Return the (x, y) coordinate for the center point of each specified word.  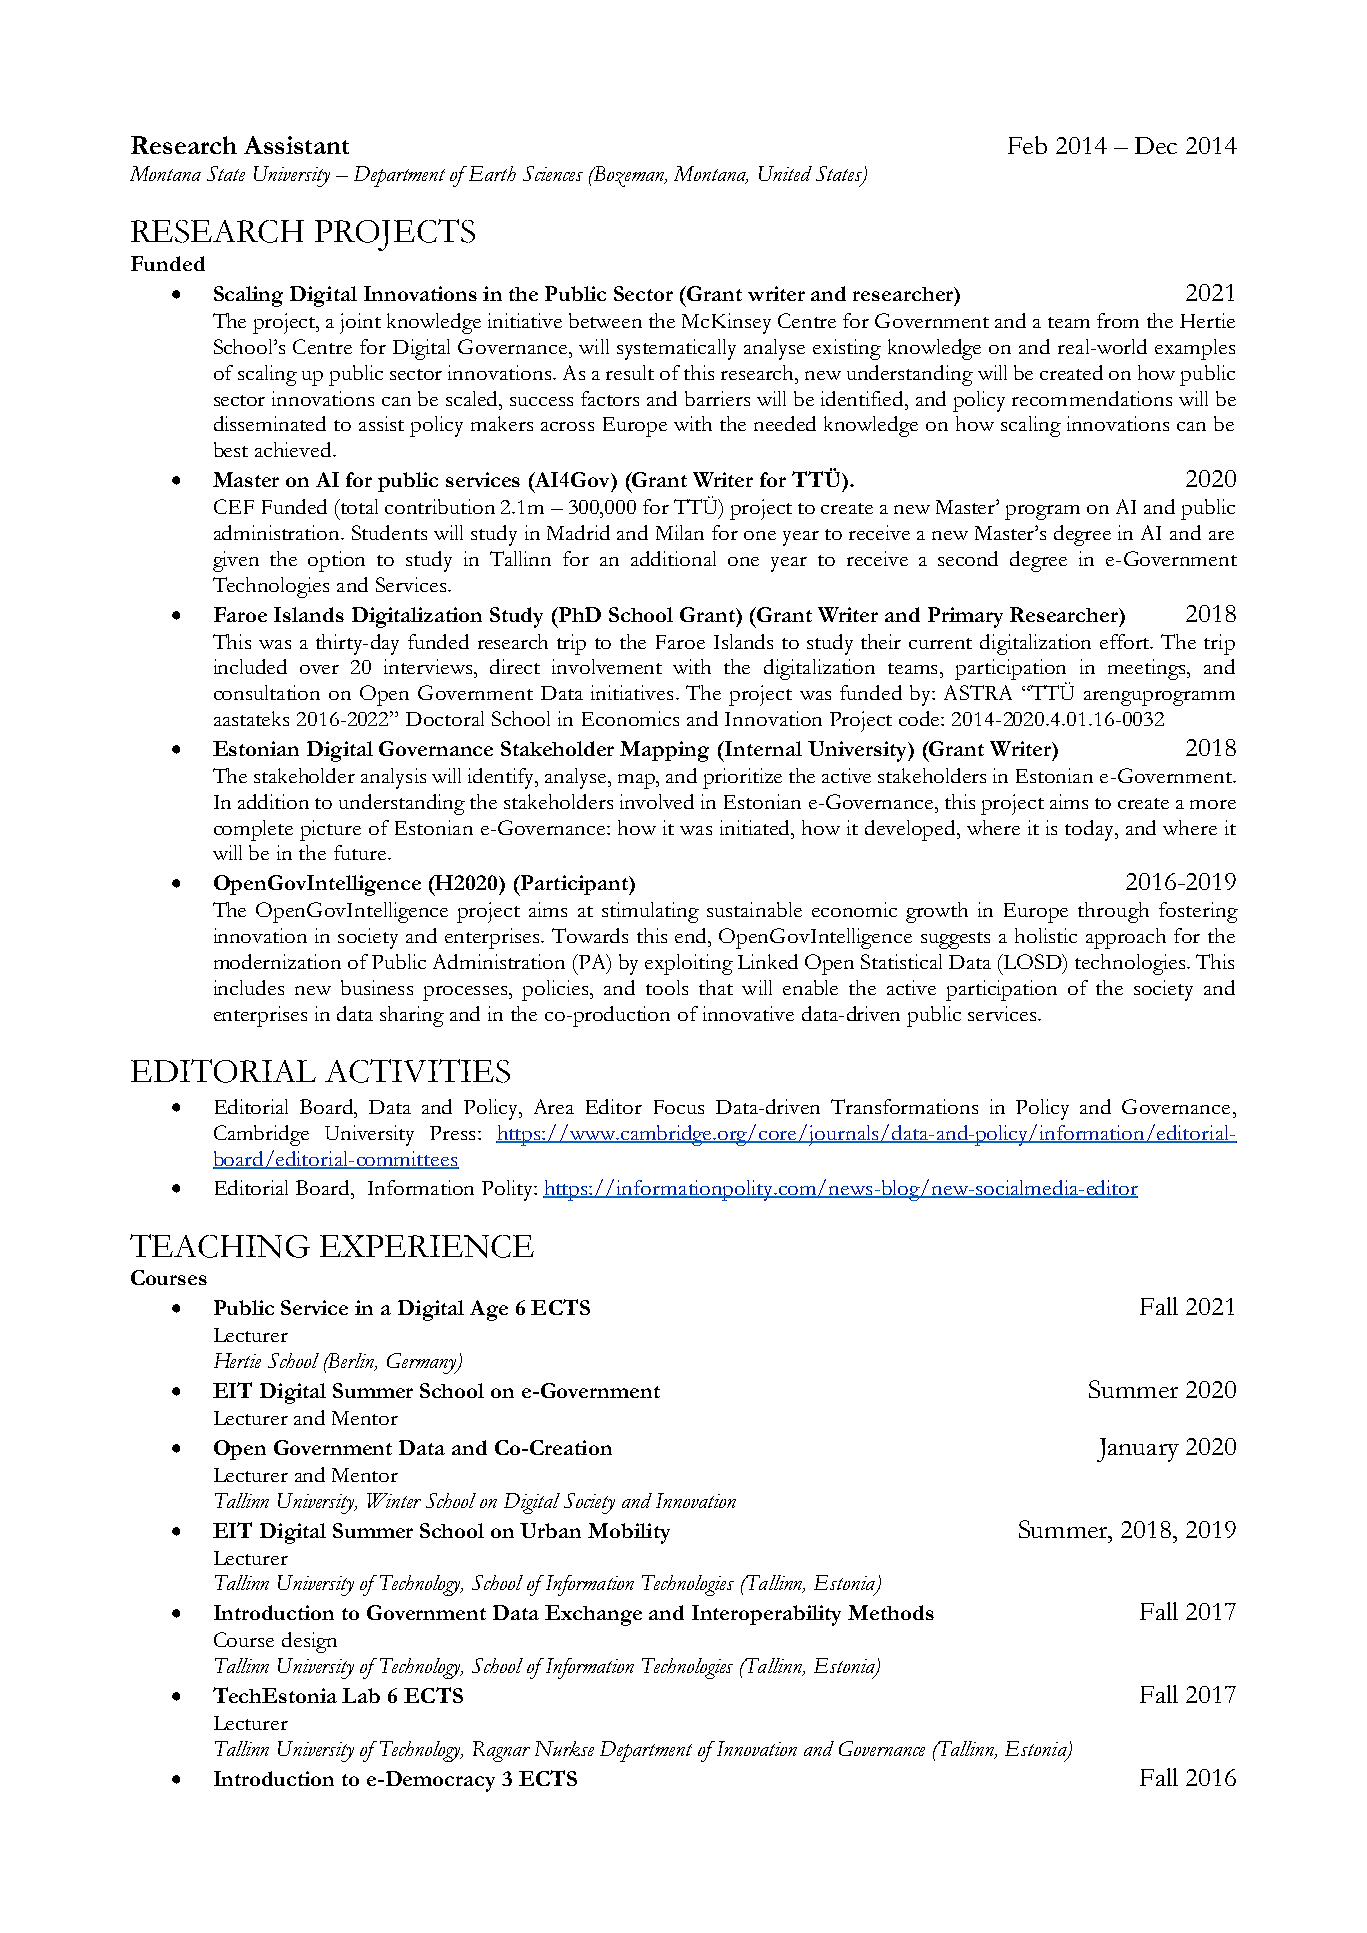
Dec (1156, 145)
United (785, 173)
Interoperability (766, 1615)
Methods (891, 1612)
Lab (361, 1695)
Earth (491, 173)
